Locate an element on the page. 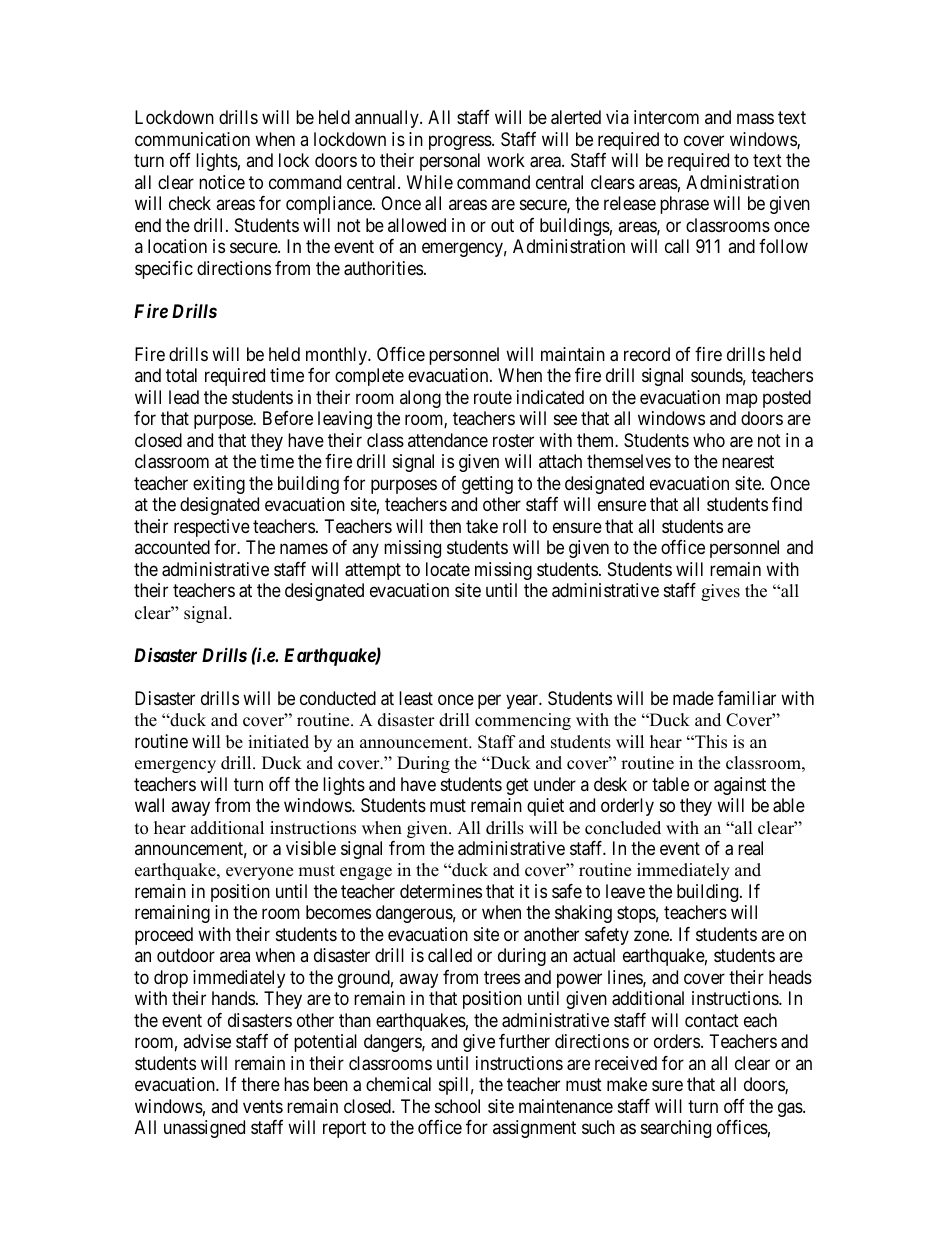 This document has height=1233, width=952. real is located at coordinates (750, 848).
